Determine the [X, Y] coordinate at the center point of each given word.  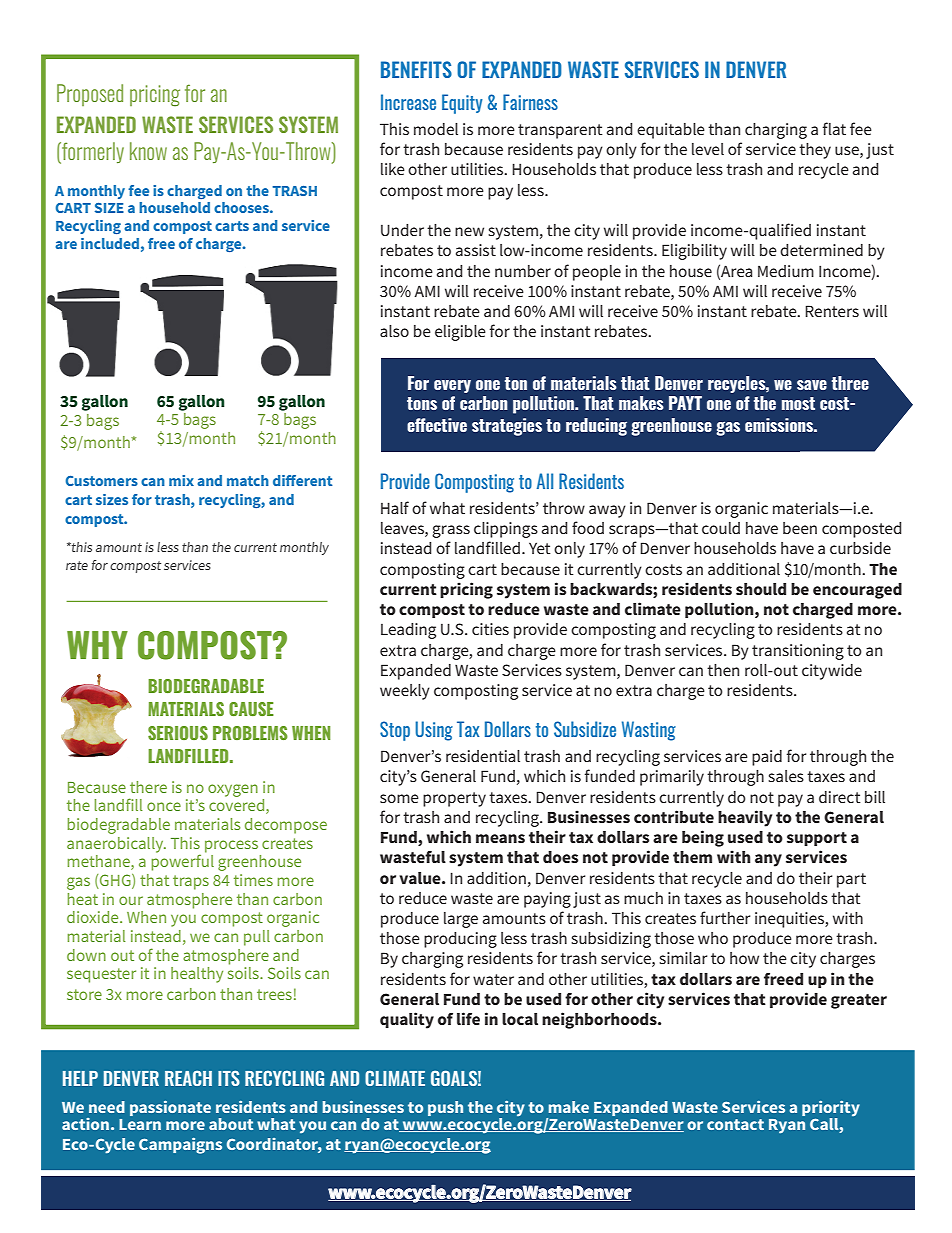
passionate [170, 1108]
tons [422, 403]
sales [786, 776]
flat [834, 128]
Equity [462, 104]
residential [483, 756]
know [148, 151]
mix [181, 480]
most [798, 403]
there [148, 787]
